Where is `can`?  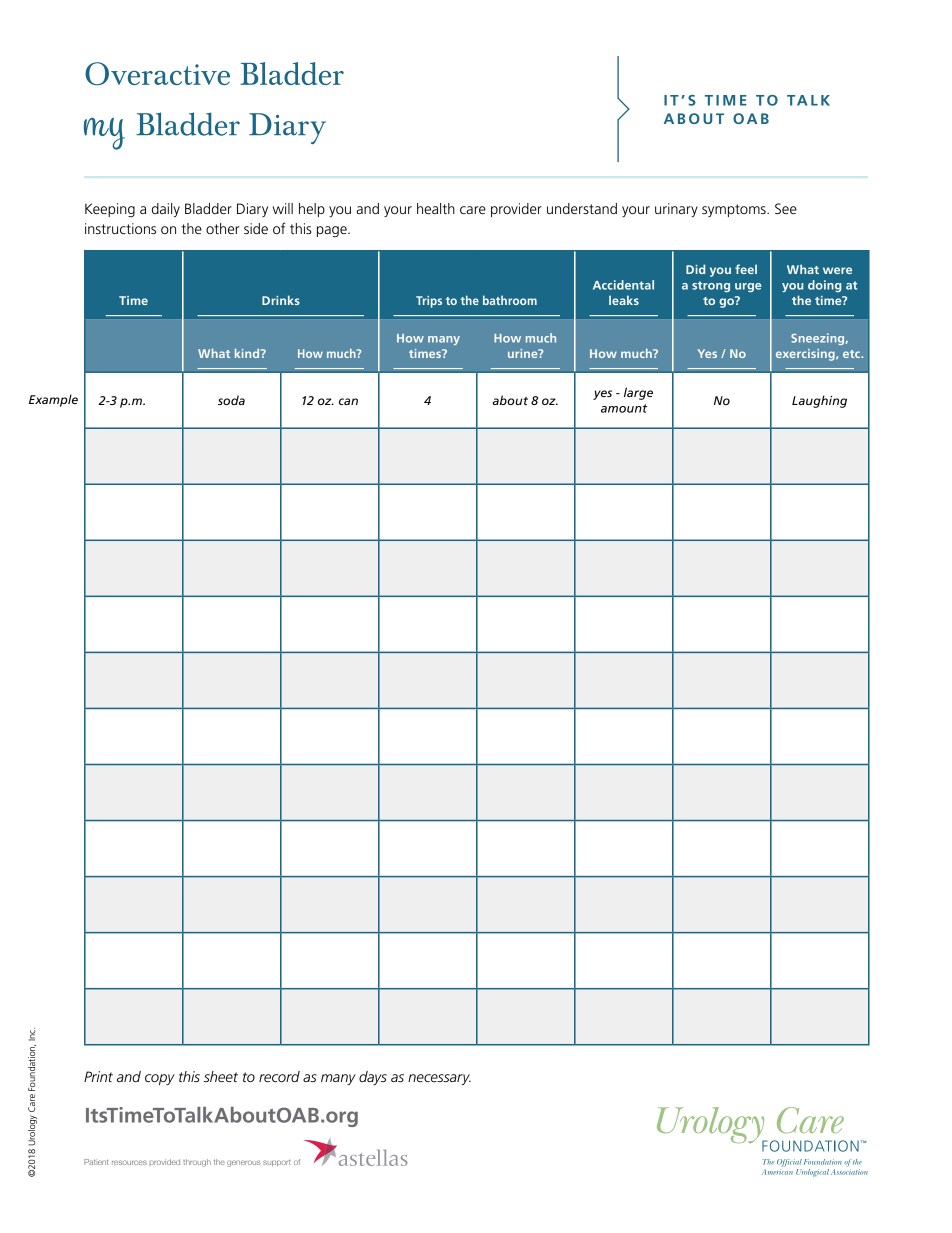 can is located at coordinates (348, 401).
